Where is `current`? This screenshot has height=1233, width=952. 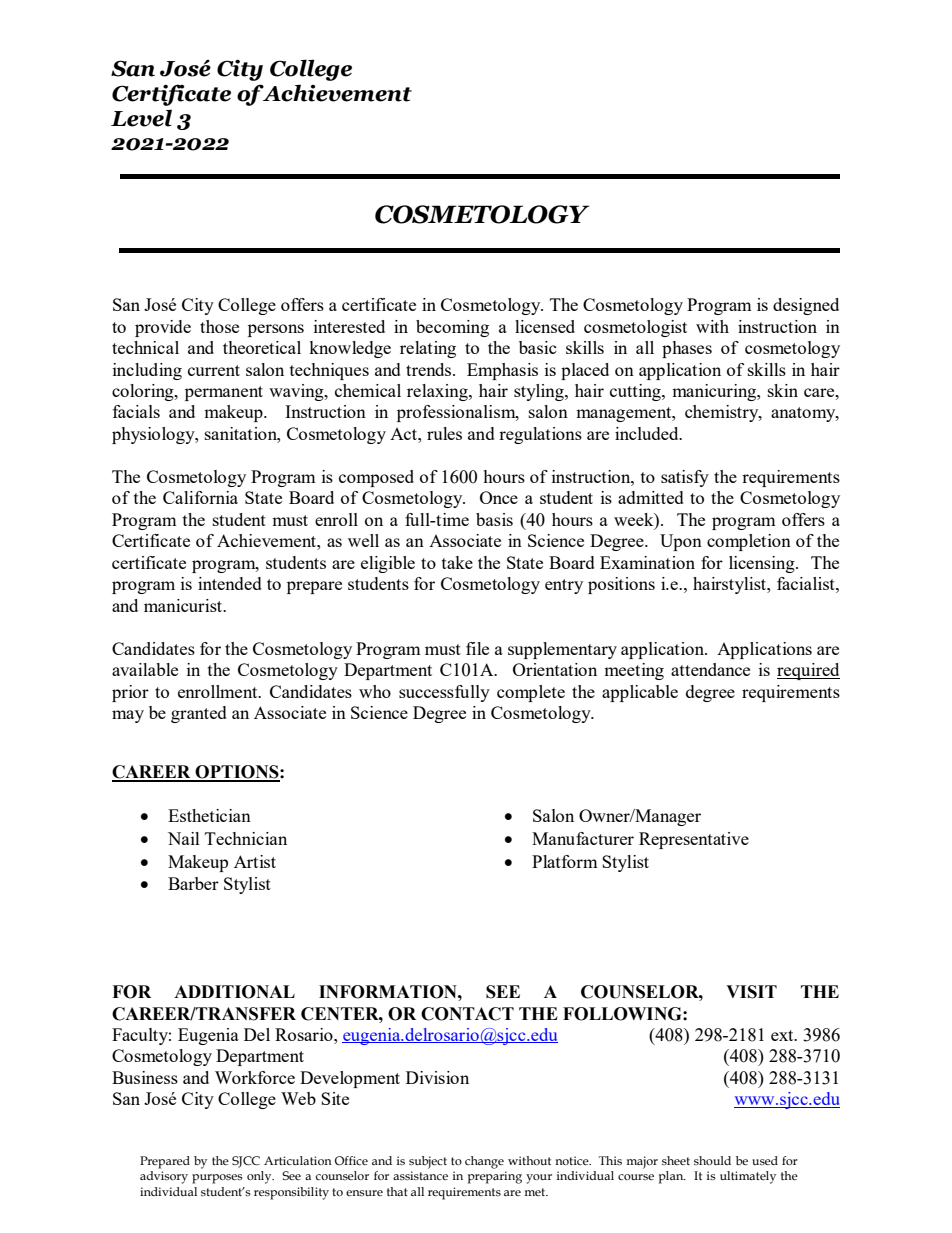 current is located at coordinates (214, 370).
